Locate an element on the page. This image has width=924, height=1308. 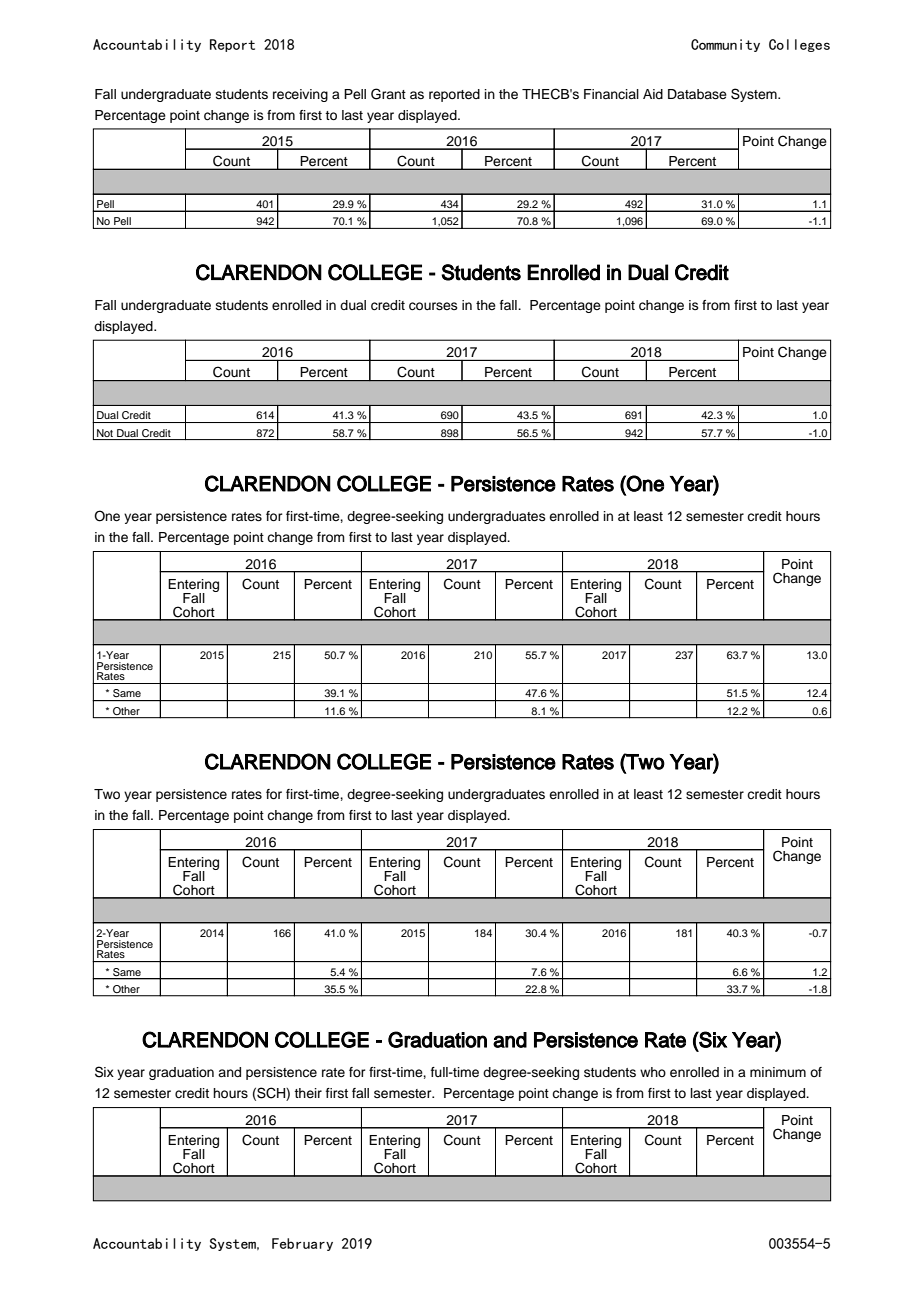
courses is located at coordinates (433, 306).
